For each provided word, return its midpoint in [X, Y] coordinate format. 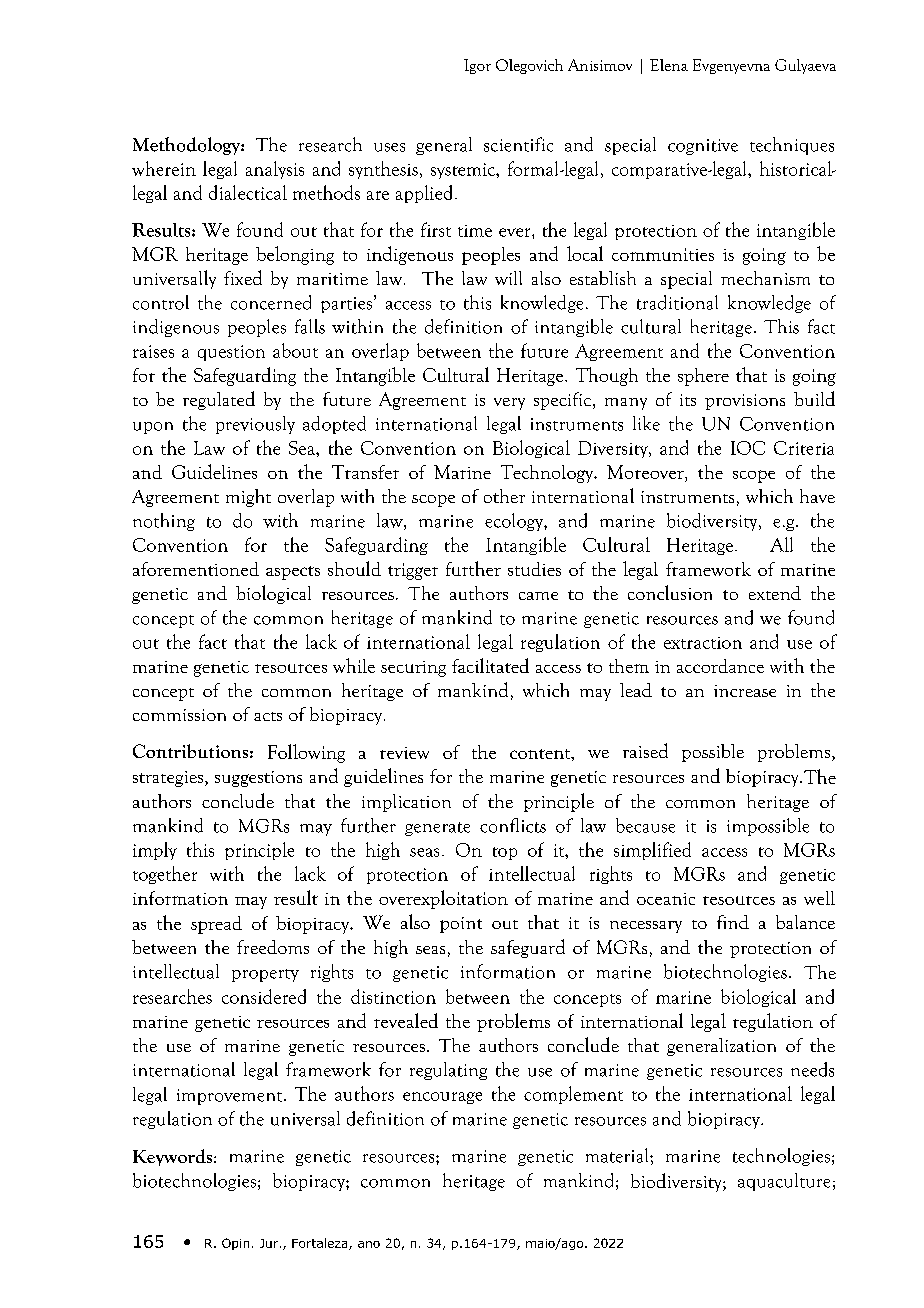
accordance [720, 666]
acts [268, 716]
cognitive [703, 147]
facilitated [490, 665]
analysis [275, 170]
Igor [477, 66]
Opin [235, 1244]
